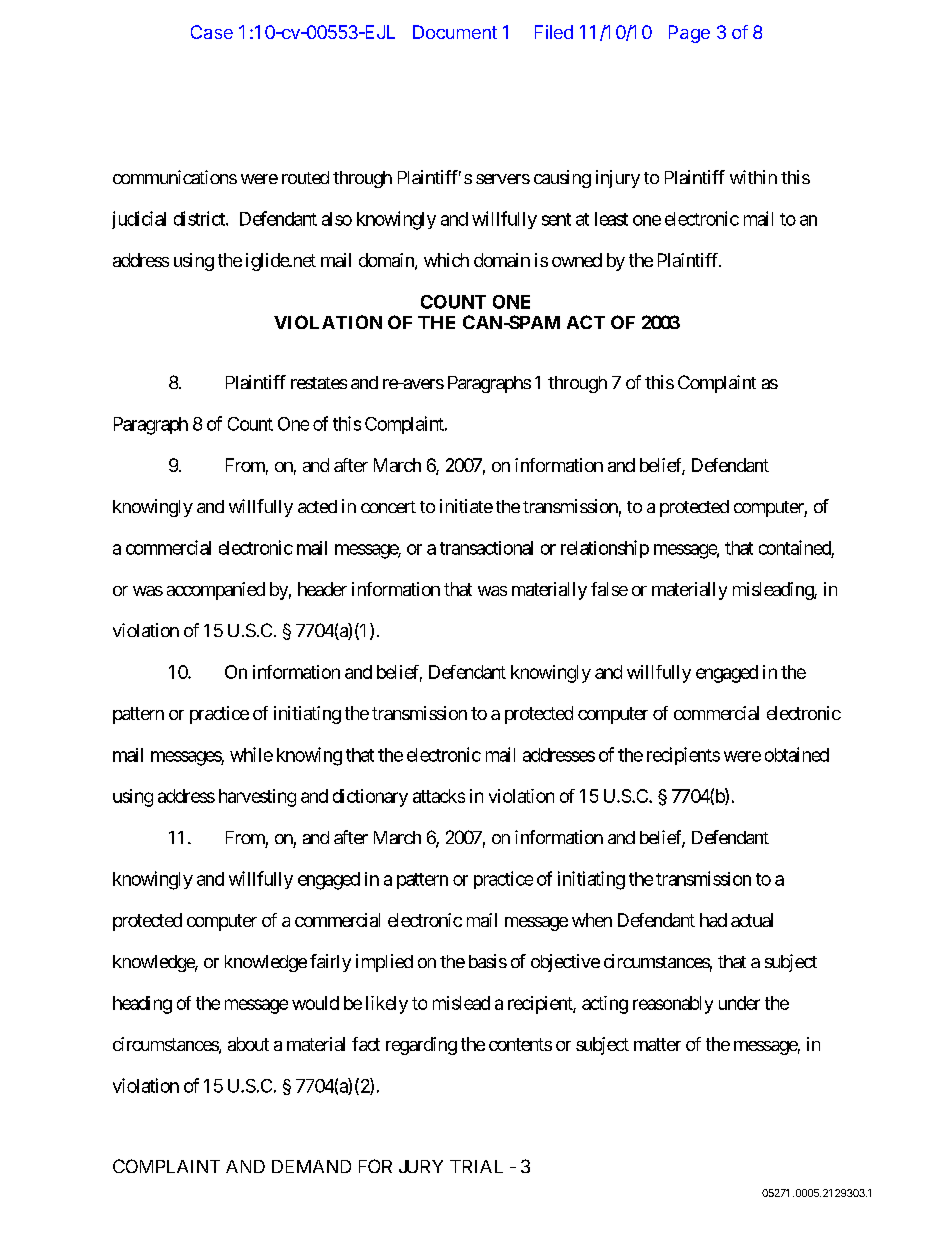  What do you see at coordinates (657, 1044) in the screenshot?
I see `matter` at bounding box center [657, 1044].
